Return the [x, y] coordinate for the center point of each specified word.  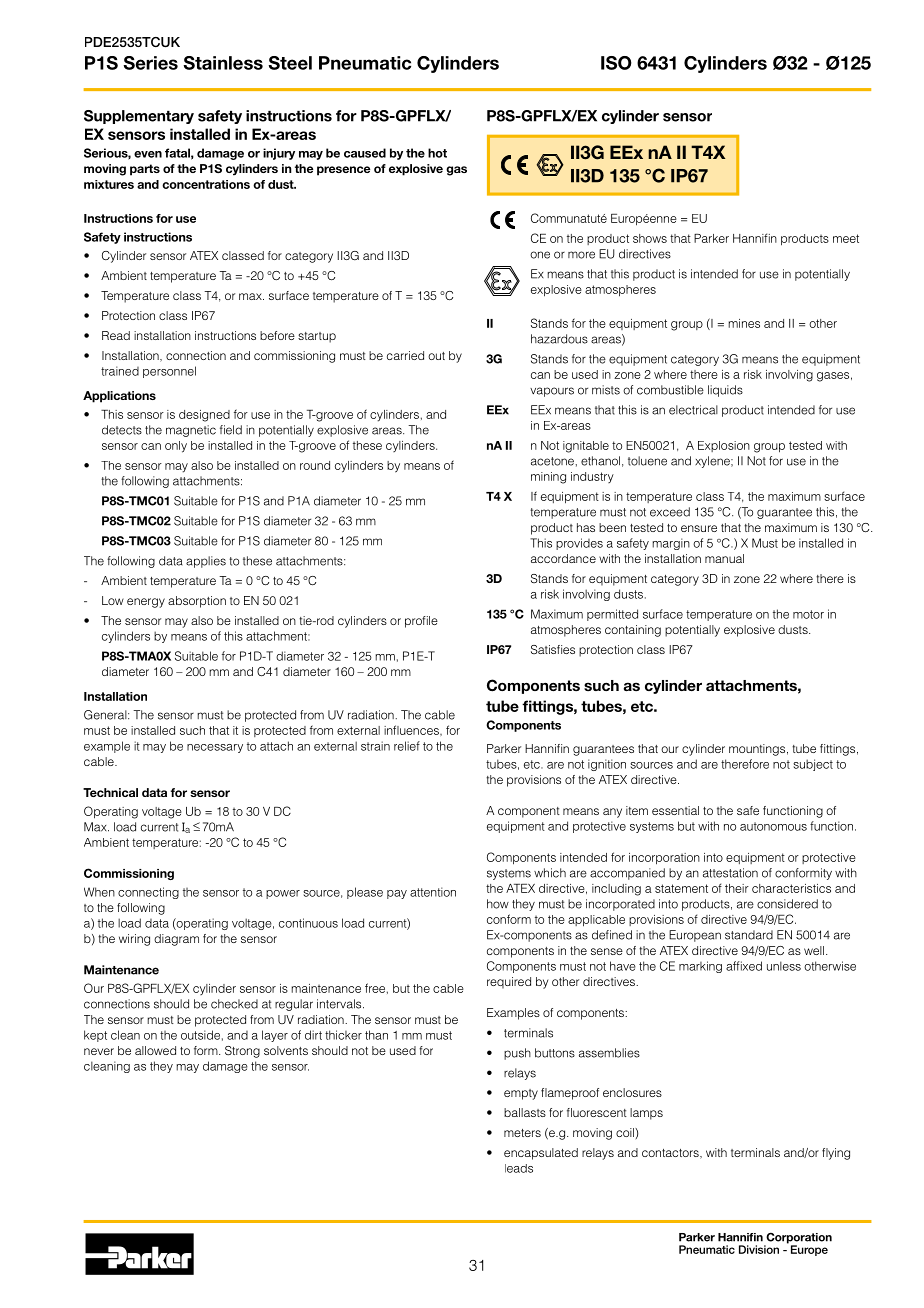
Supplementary [139, 117]
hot [437, 153]
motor [808, 614]
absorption [197, 602]
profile [421, 622]
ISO [616, 63]
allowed [155, 1050]
